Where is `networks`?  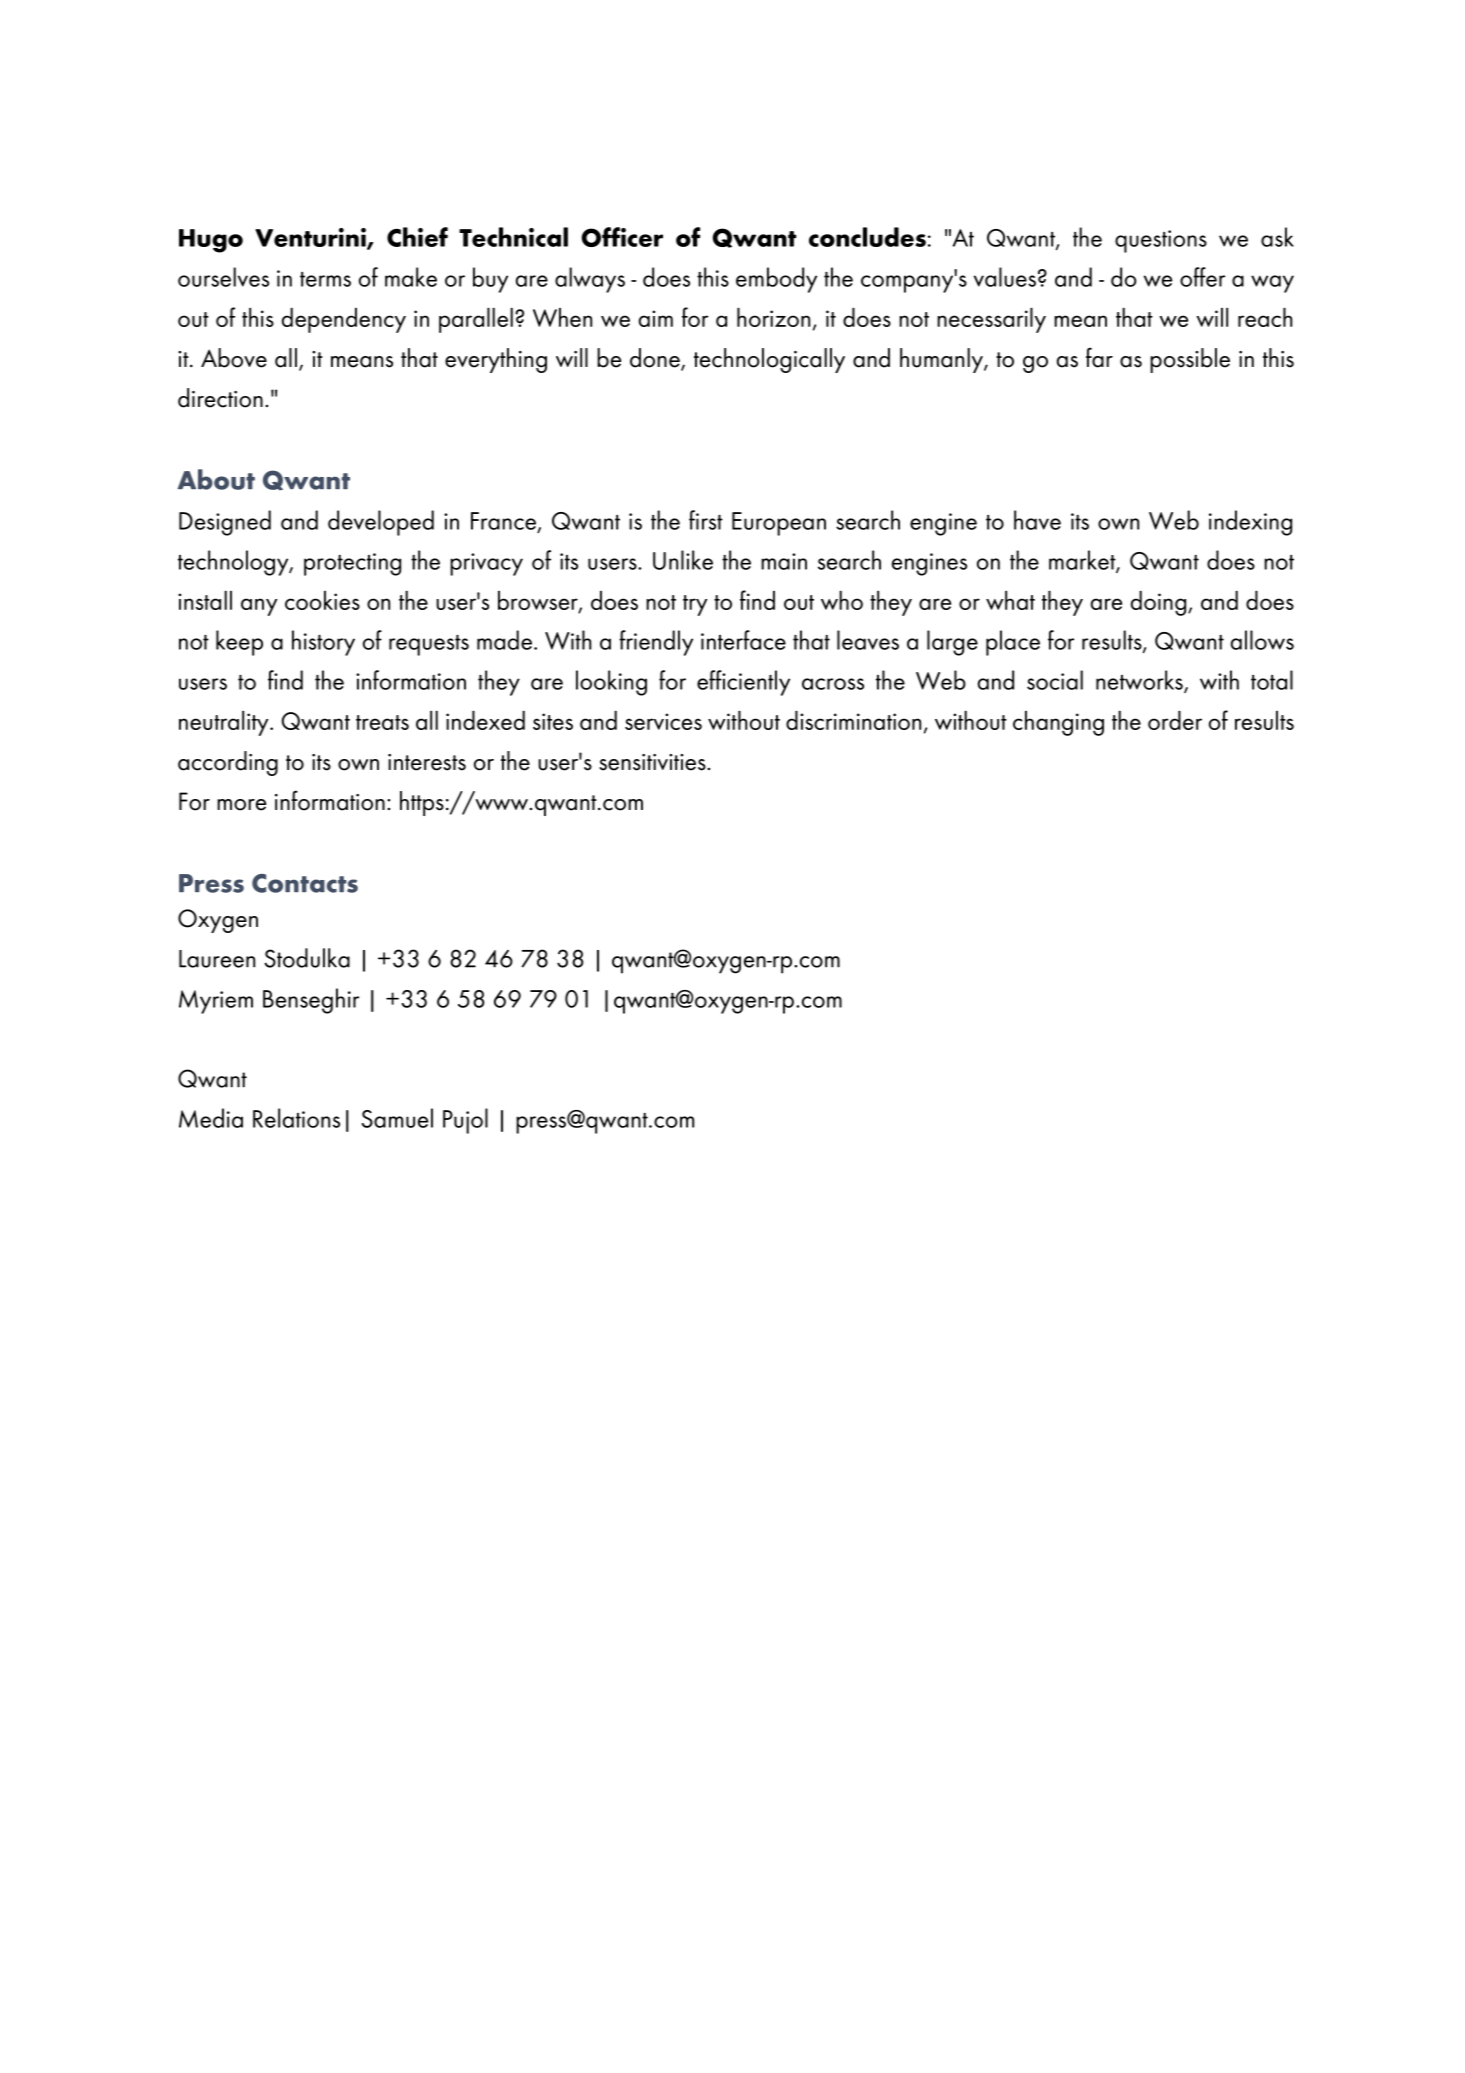 networks is located at coordinates (1140, 681).
